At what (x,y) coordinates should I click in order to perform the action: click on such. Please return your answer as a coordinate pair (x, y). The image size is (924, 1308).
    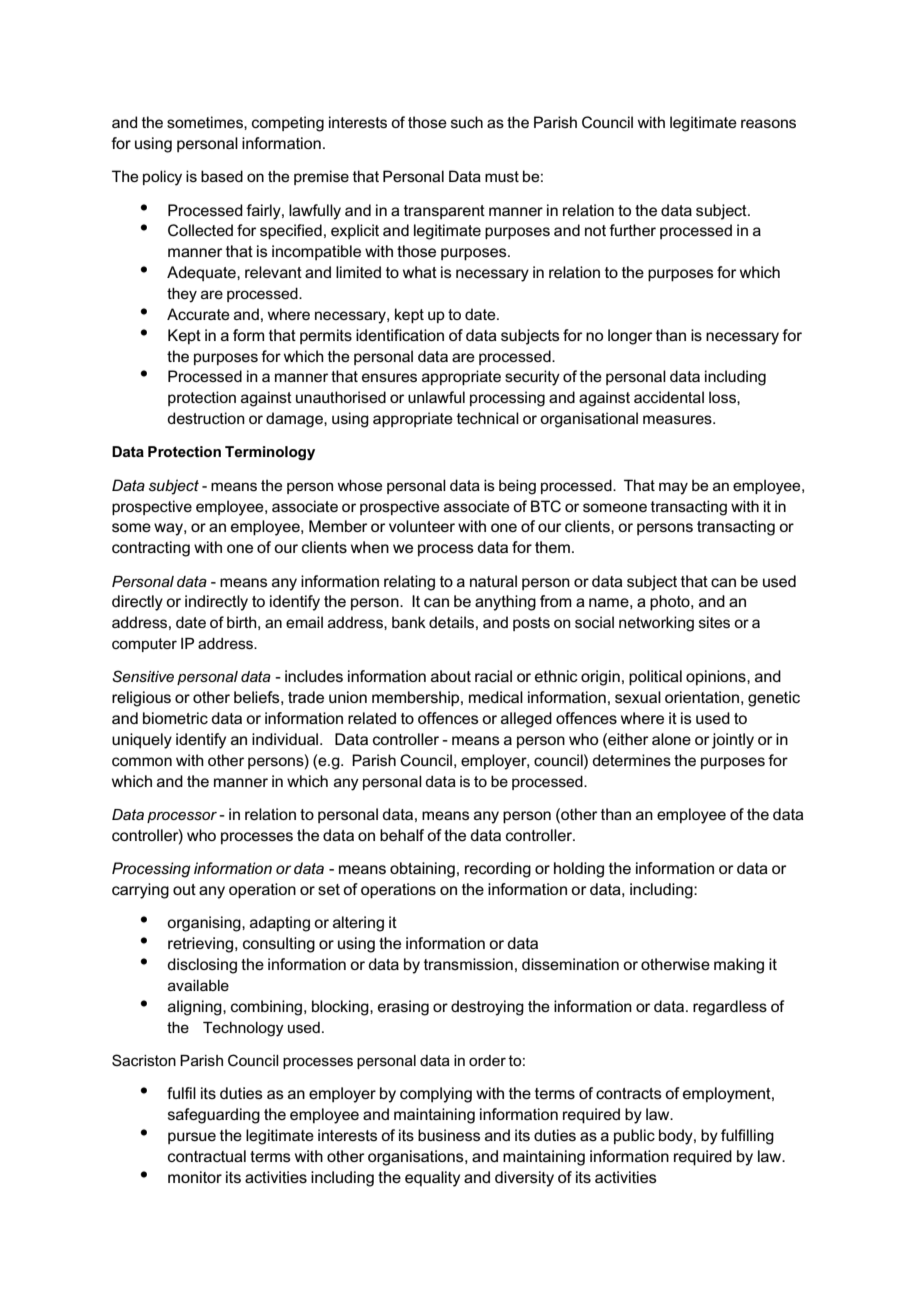
    Looking at the image, I should click on (467, 122).
